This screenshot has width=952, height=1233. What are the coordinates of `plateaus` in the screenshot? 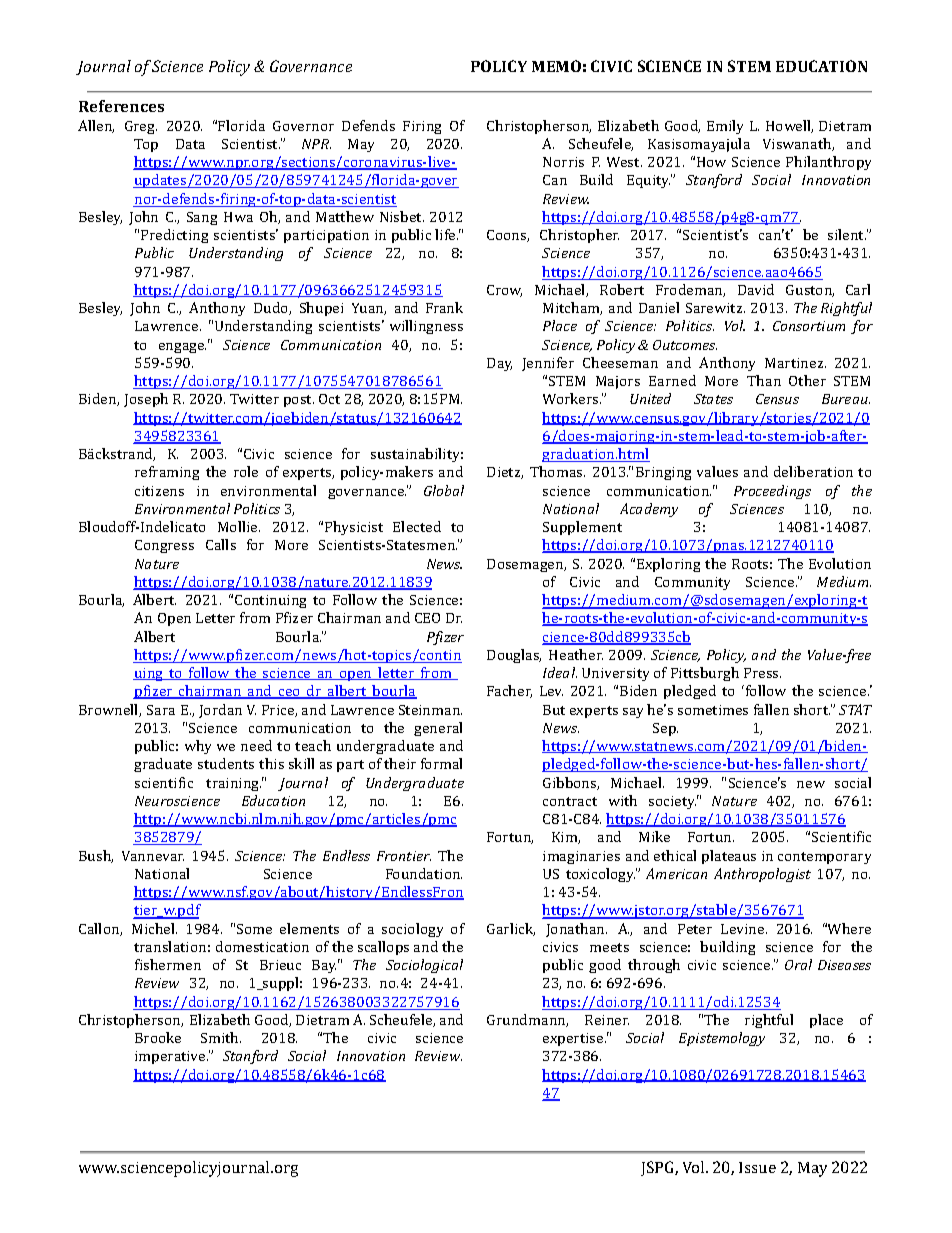 It's located at (729, 857).
